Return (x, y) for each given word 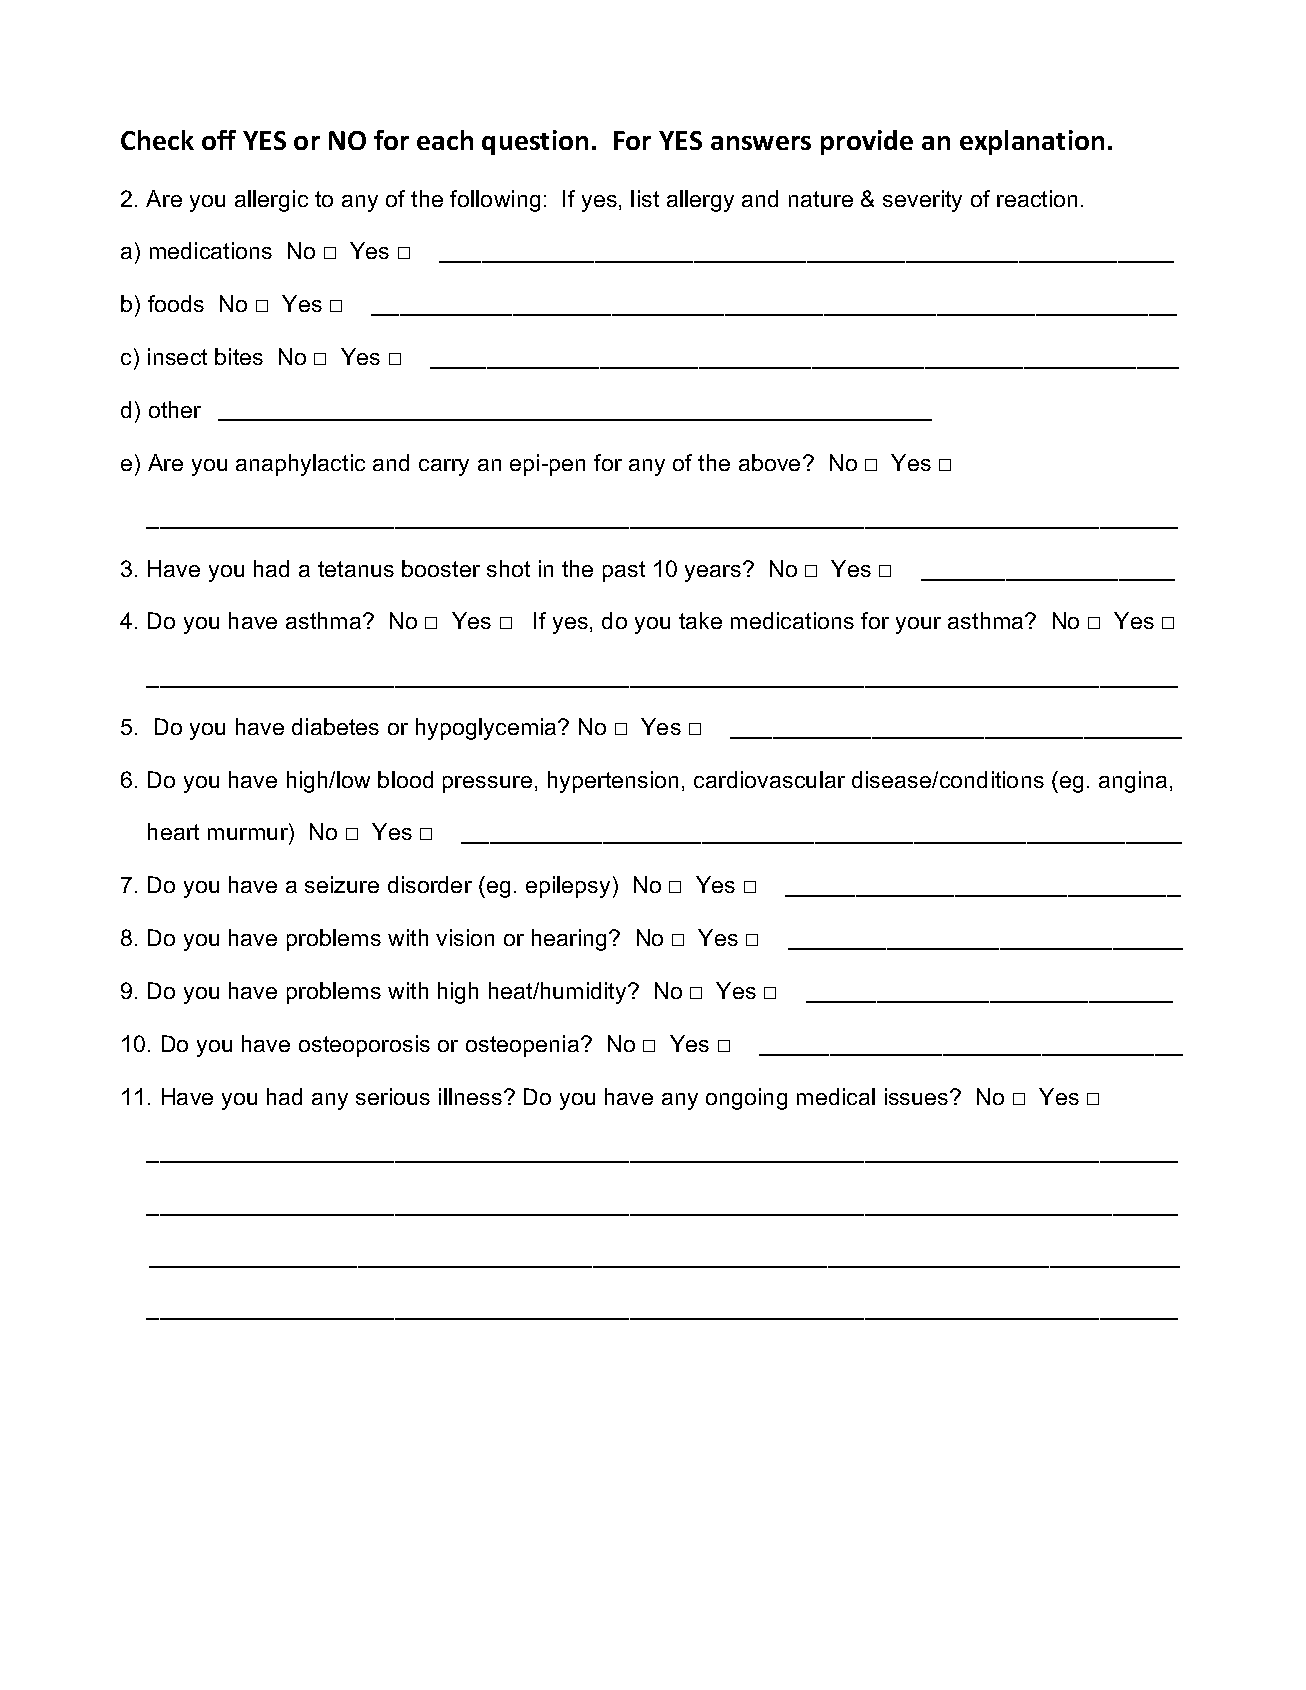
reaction (1037, 198)
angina (1133, 782)
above (769, 462)
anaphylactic (300, 465)
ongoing (746, 1099)
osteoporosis (364, 1046)
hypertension (613, 782)
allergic (271, 201)
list (645, 198)
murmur (249, 836)
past (624, 571)
